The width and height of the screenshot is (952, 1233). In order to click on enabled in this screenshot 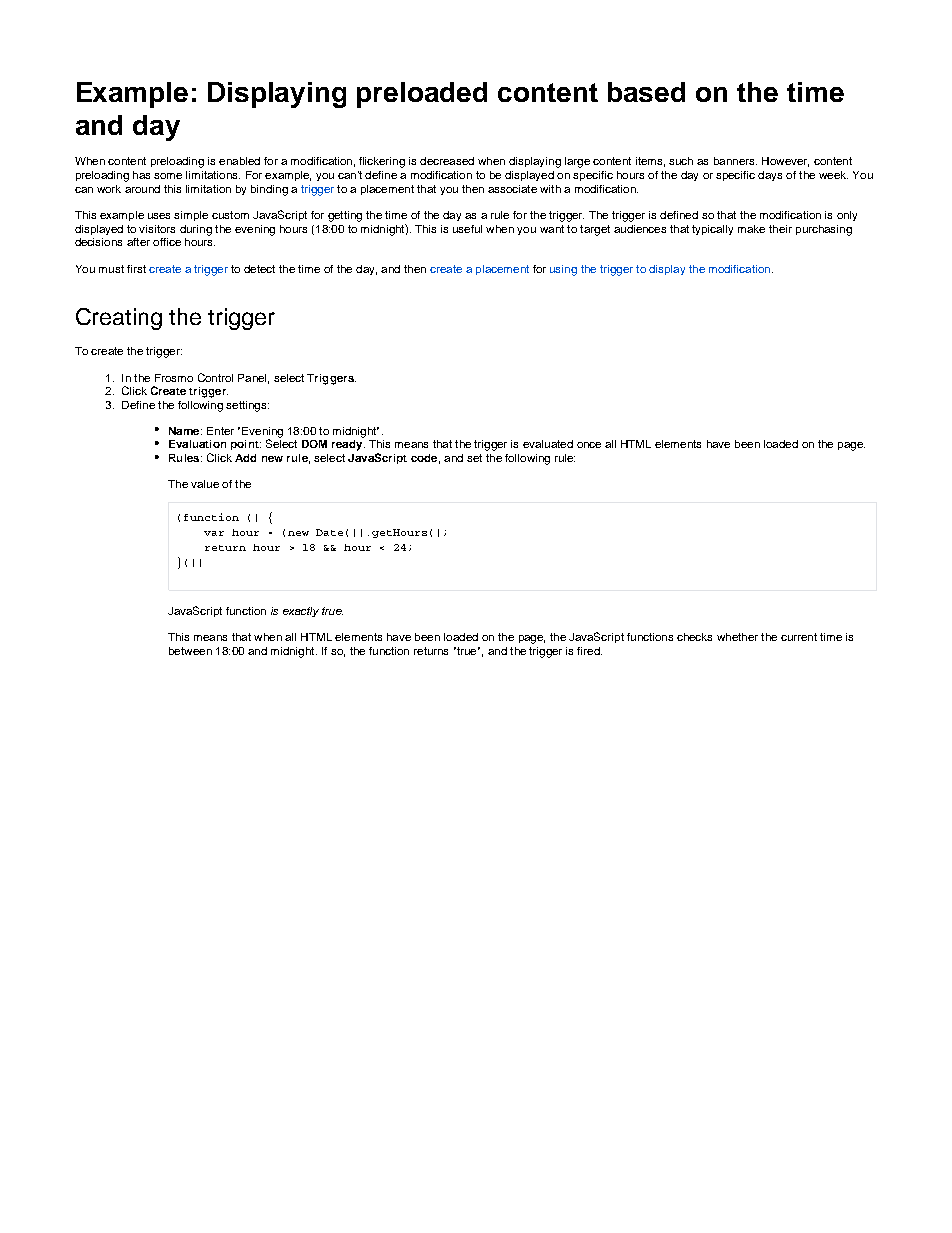, I will do `click(239, 161)`.
